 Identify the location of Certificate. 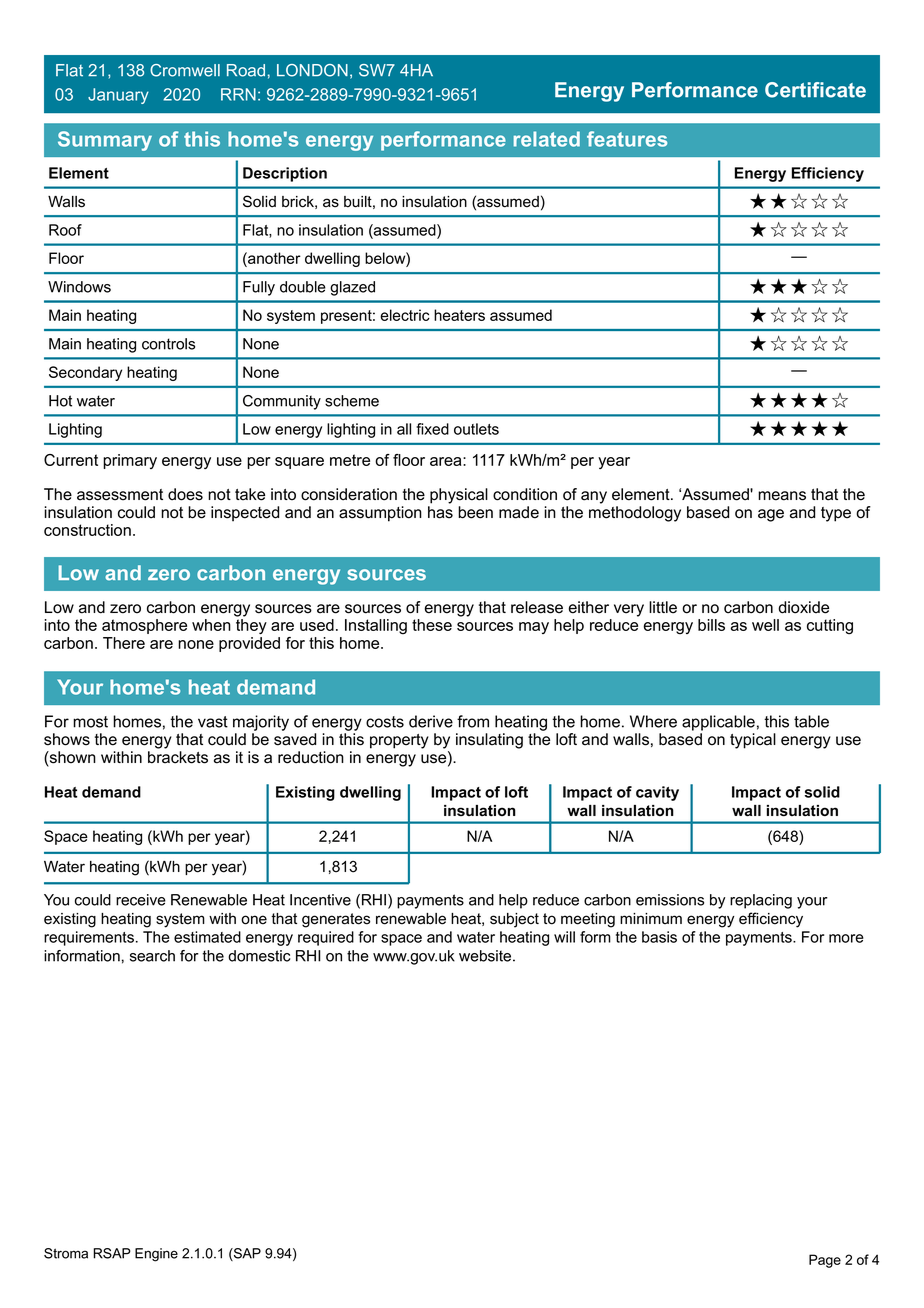
(815, 90).
